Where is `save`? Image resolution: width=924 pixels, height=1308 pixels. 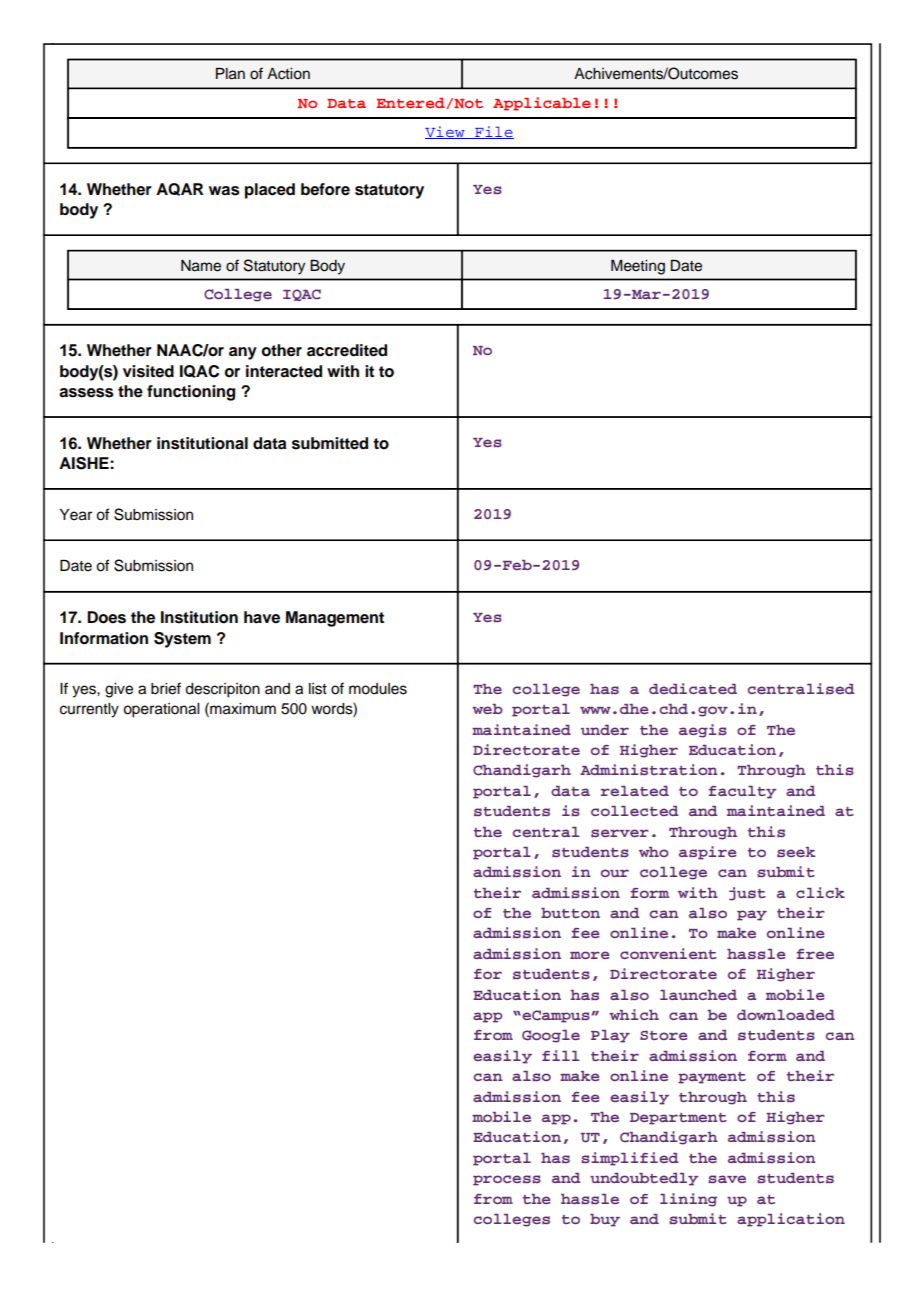 save is located at coordinates (727, 1179).
